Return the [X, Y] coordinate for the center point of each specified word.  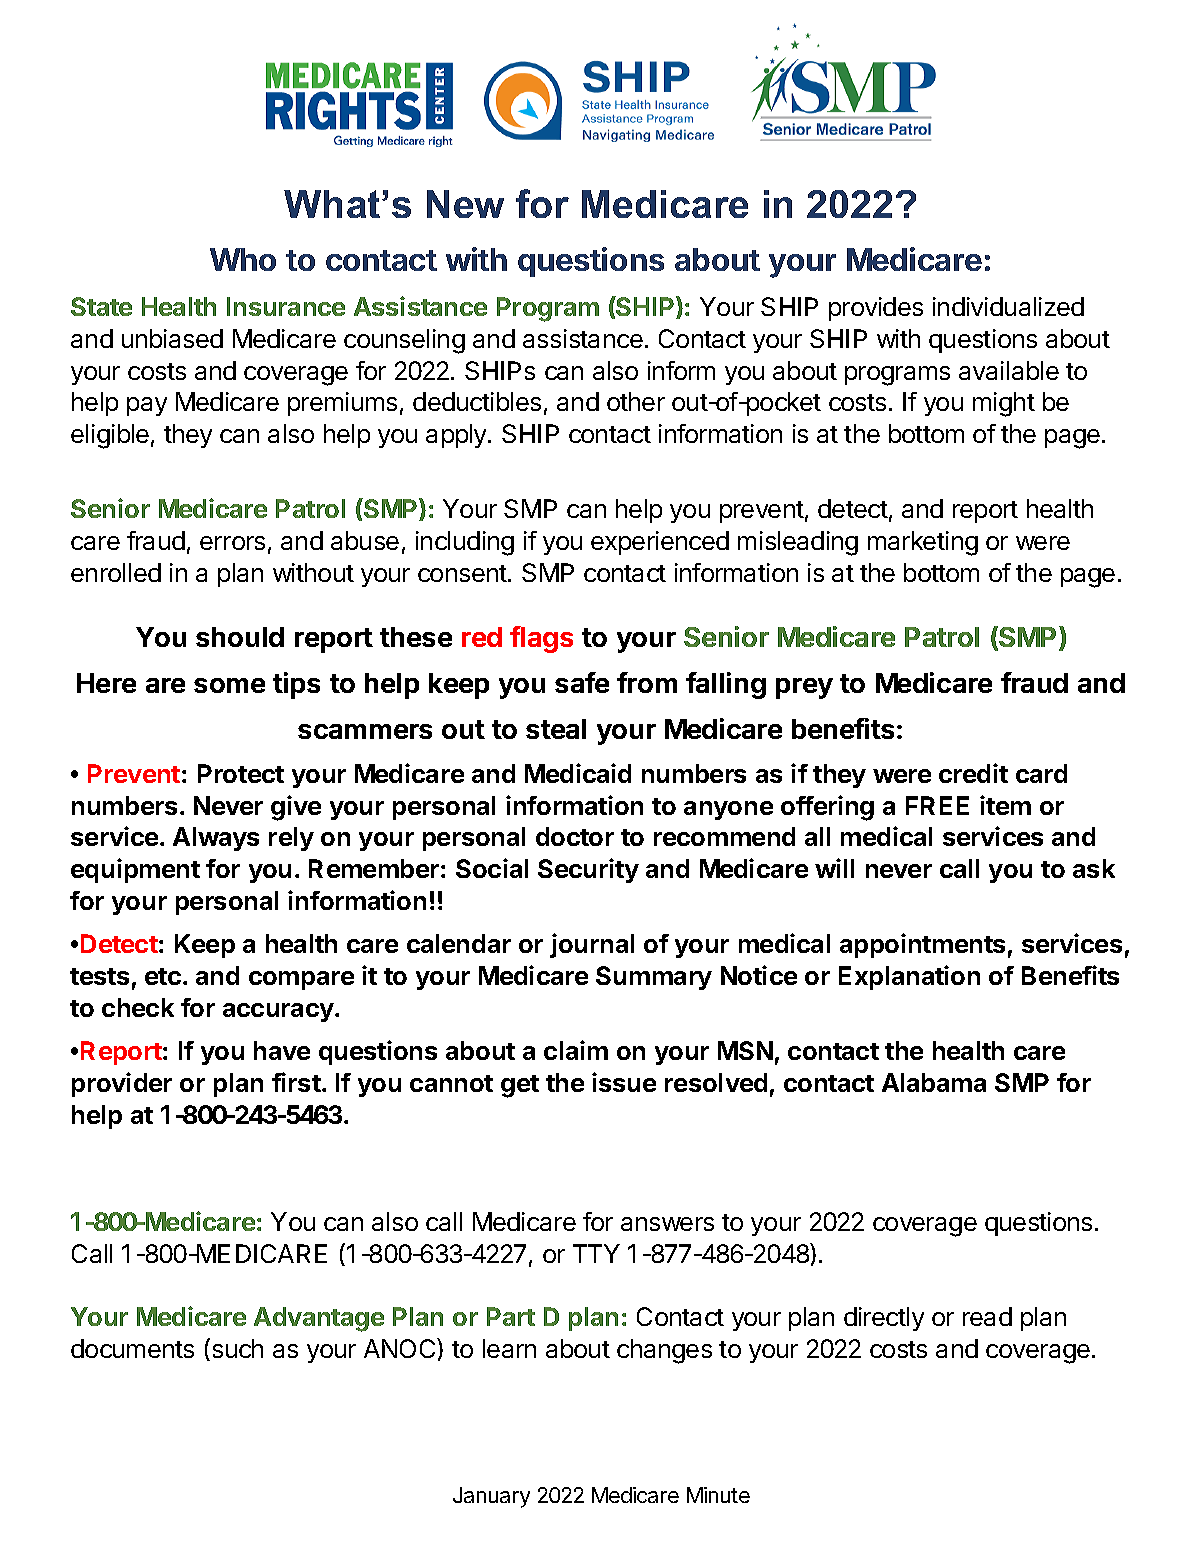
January [491, 1497]
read [987, 1316]
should [240, 637]
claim [576, 1050]
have [282, 1050]
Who [243, 259]
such [236, 1349]
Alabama [934, 1082]
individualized [1008, 306]
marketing [923, 543]
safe [582, 682]
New [465, 204]
